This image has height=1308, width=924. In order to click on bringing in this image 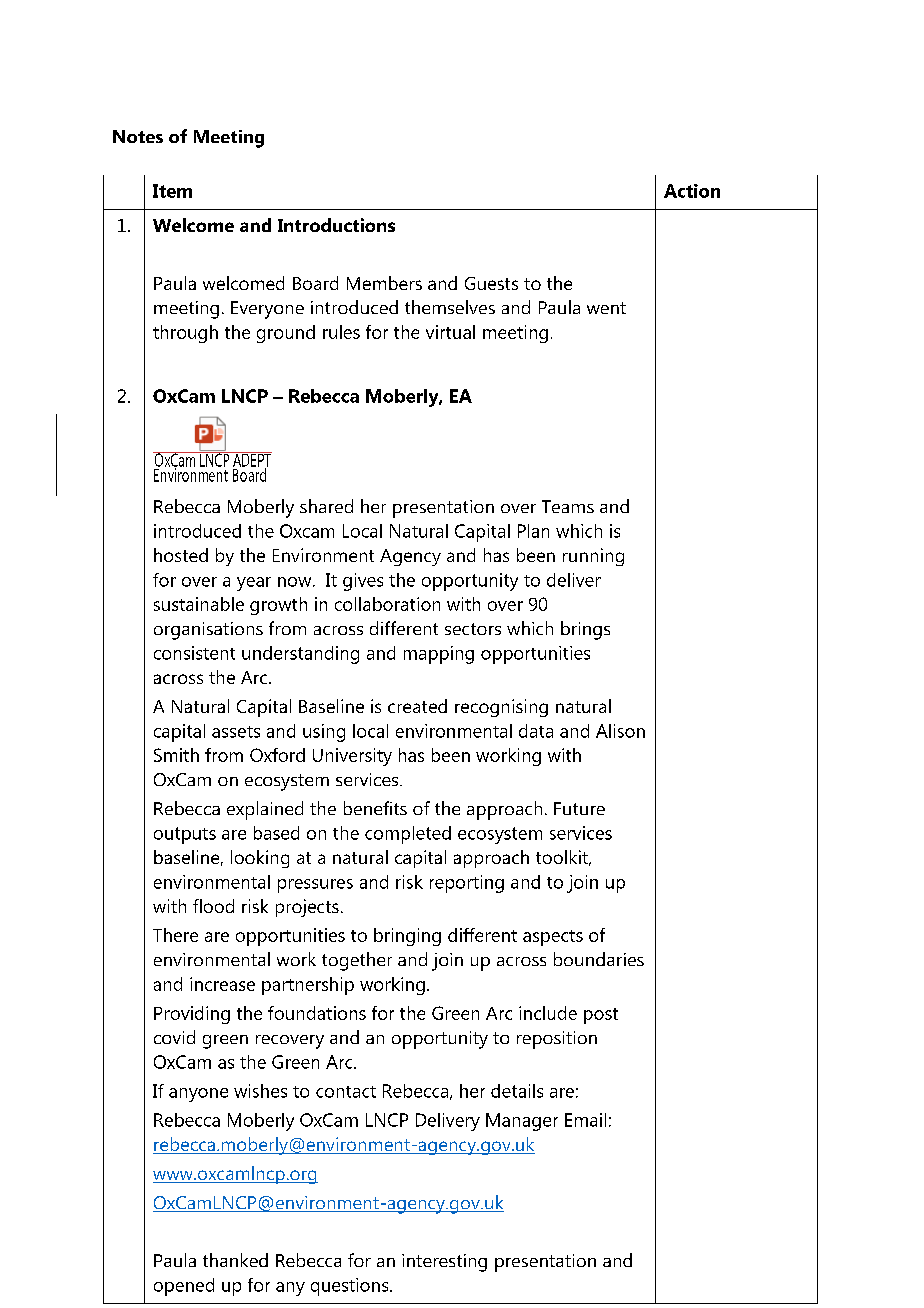, I will do `click(407, 937)`.
